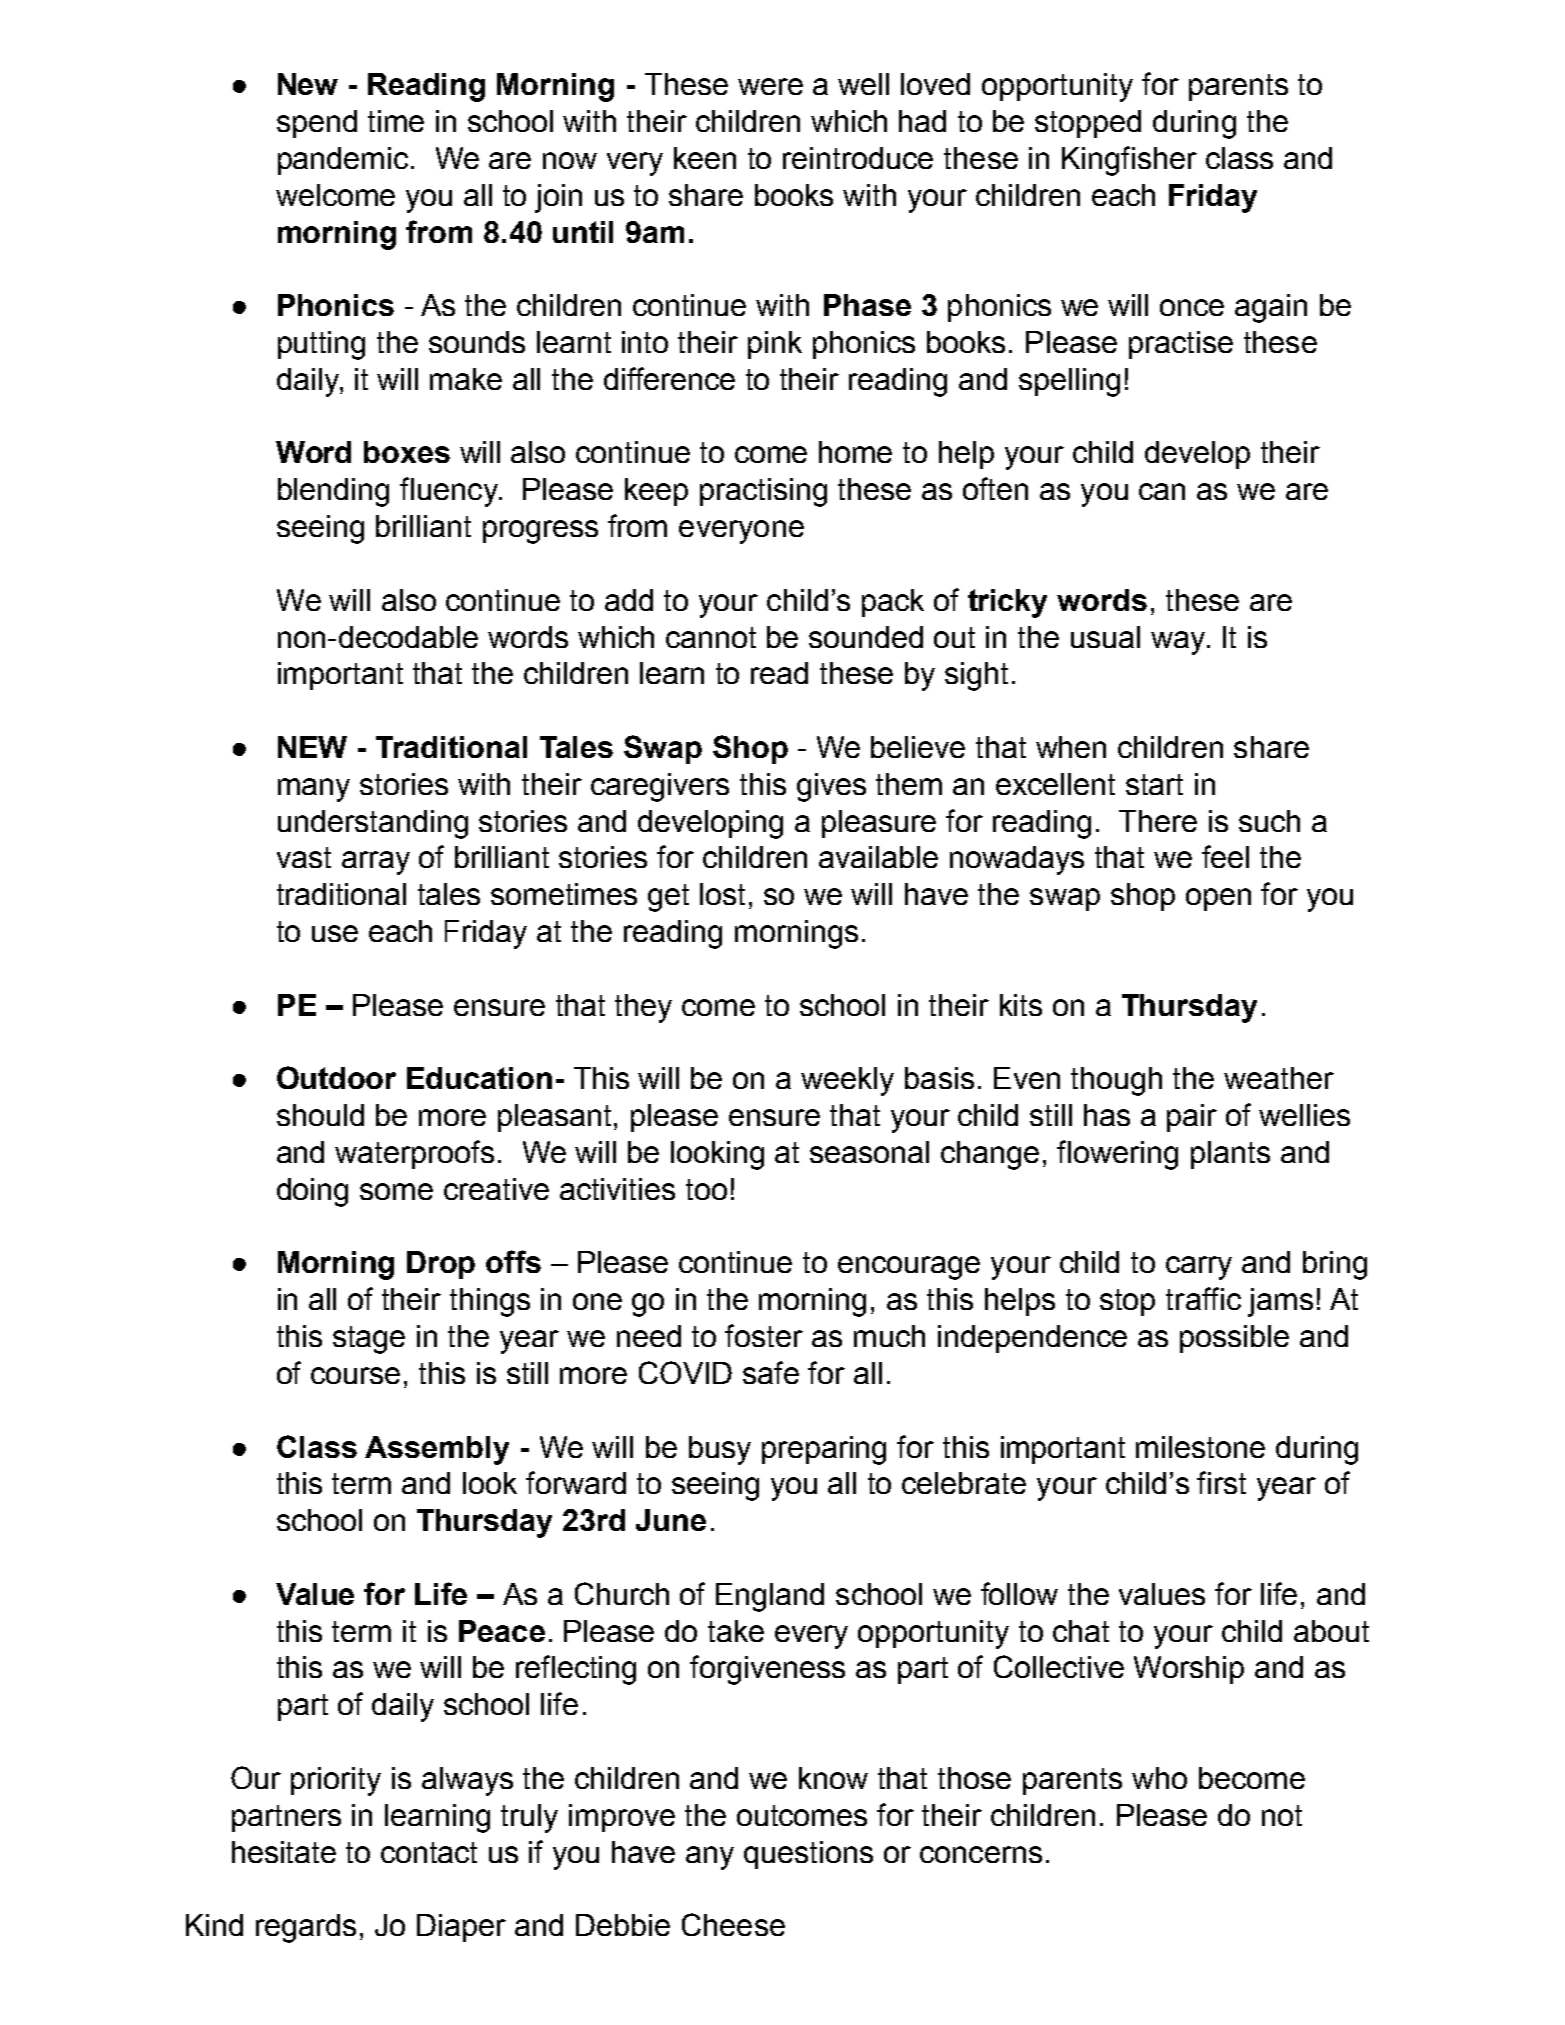 The height and width of the image is (2025, 1565). Describe the element at coordinates (369, 1340) in the image. I see `stage` at that location.
